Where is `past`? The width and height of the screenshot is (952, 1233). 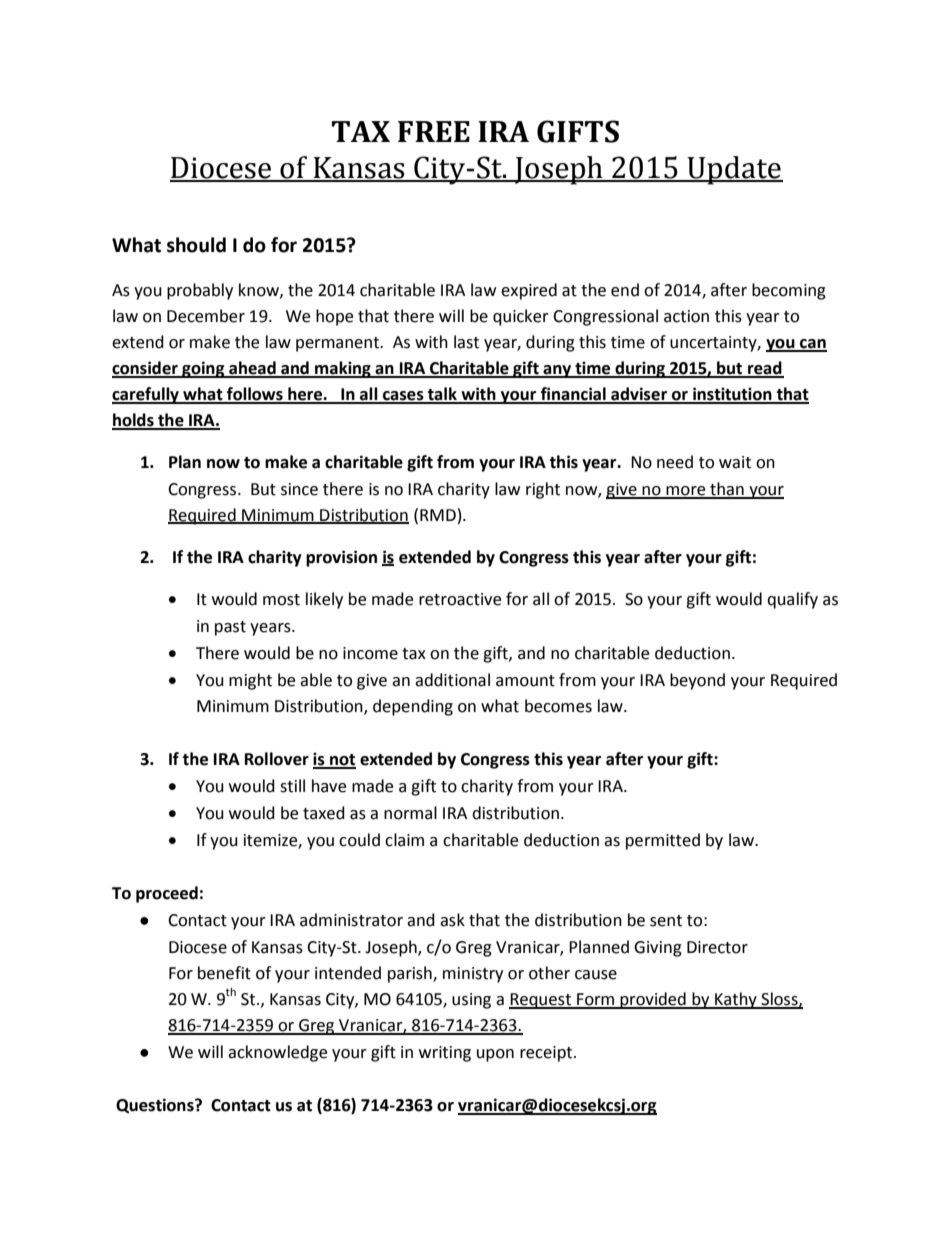
past is located at coordinates (230, 628).
